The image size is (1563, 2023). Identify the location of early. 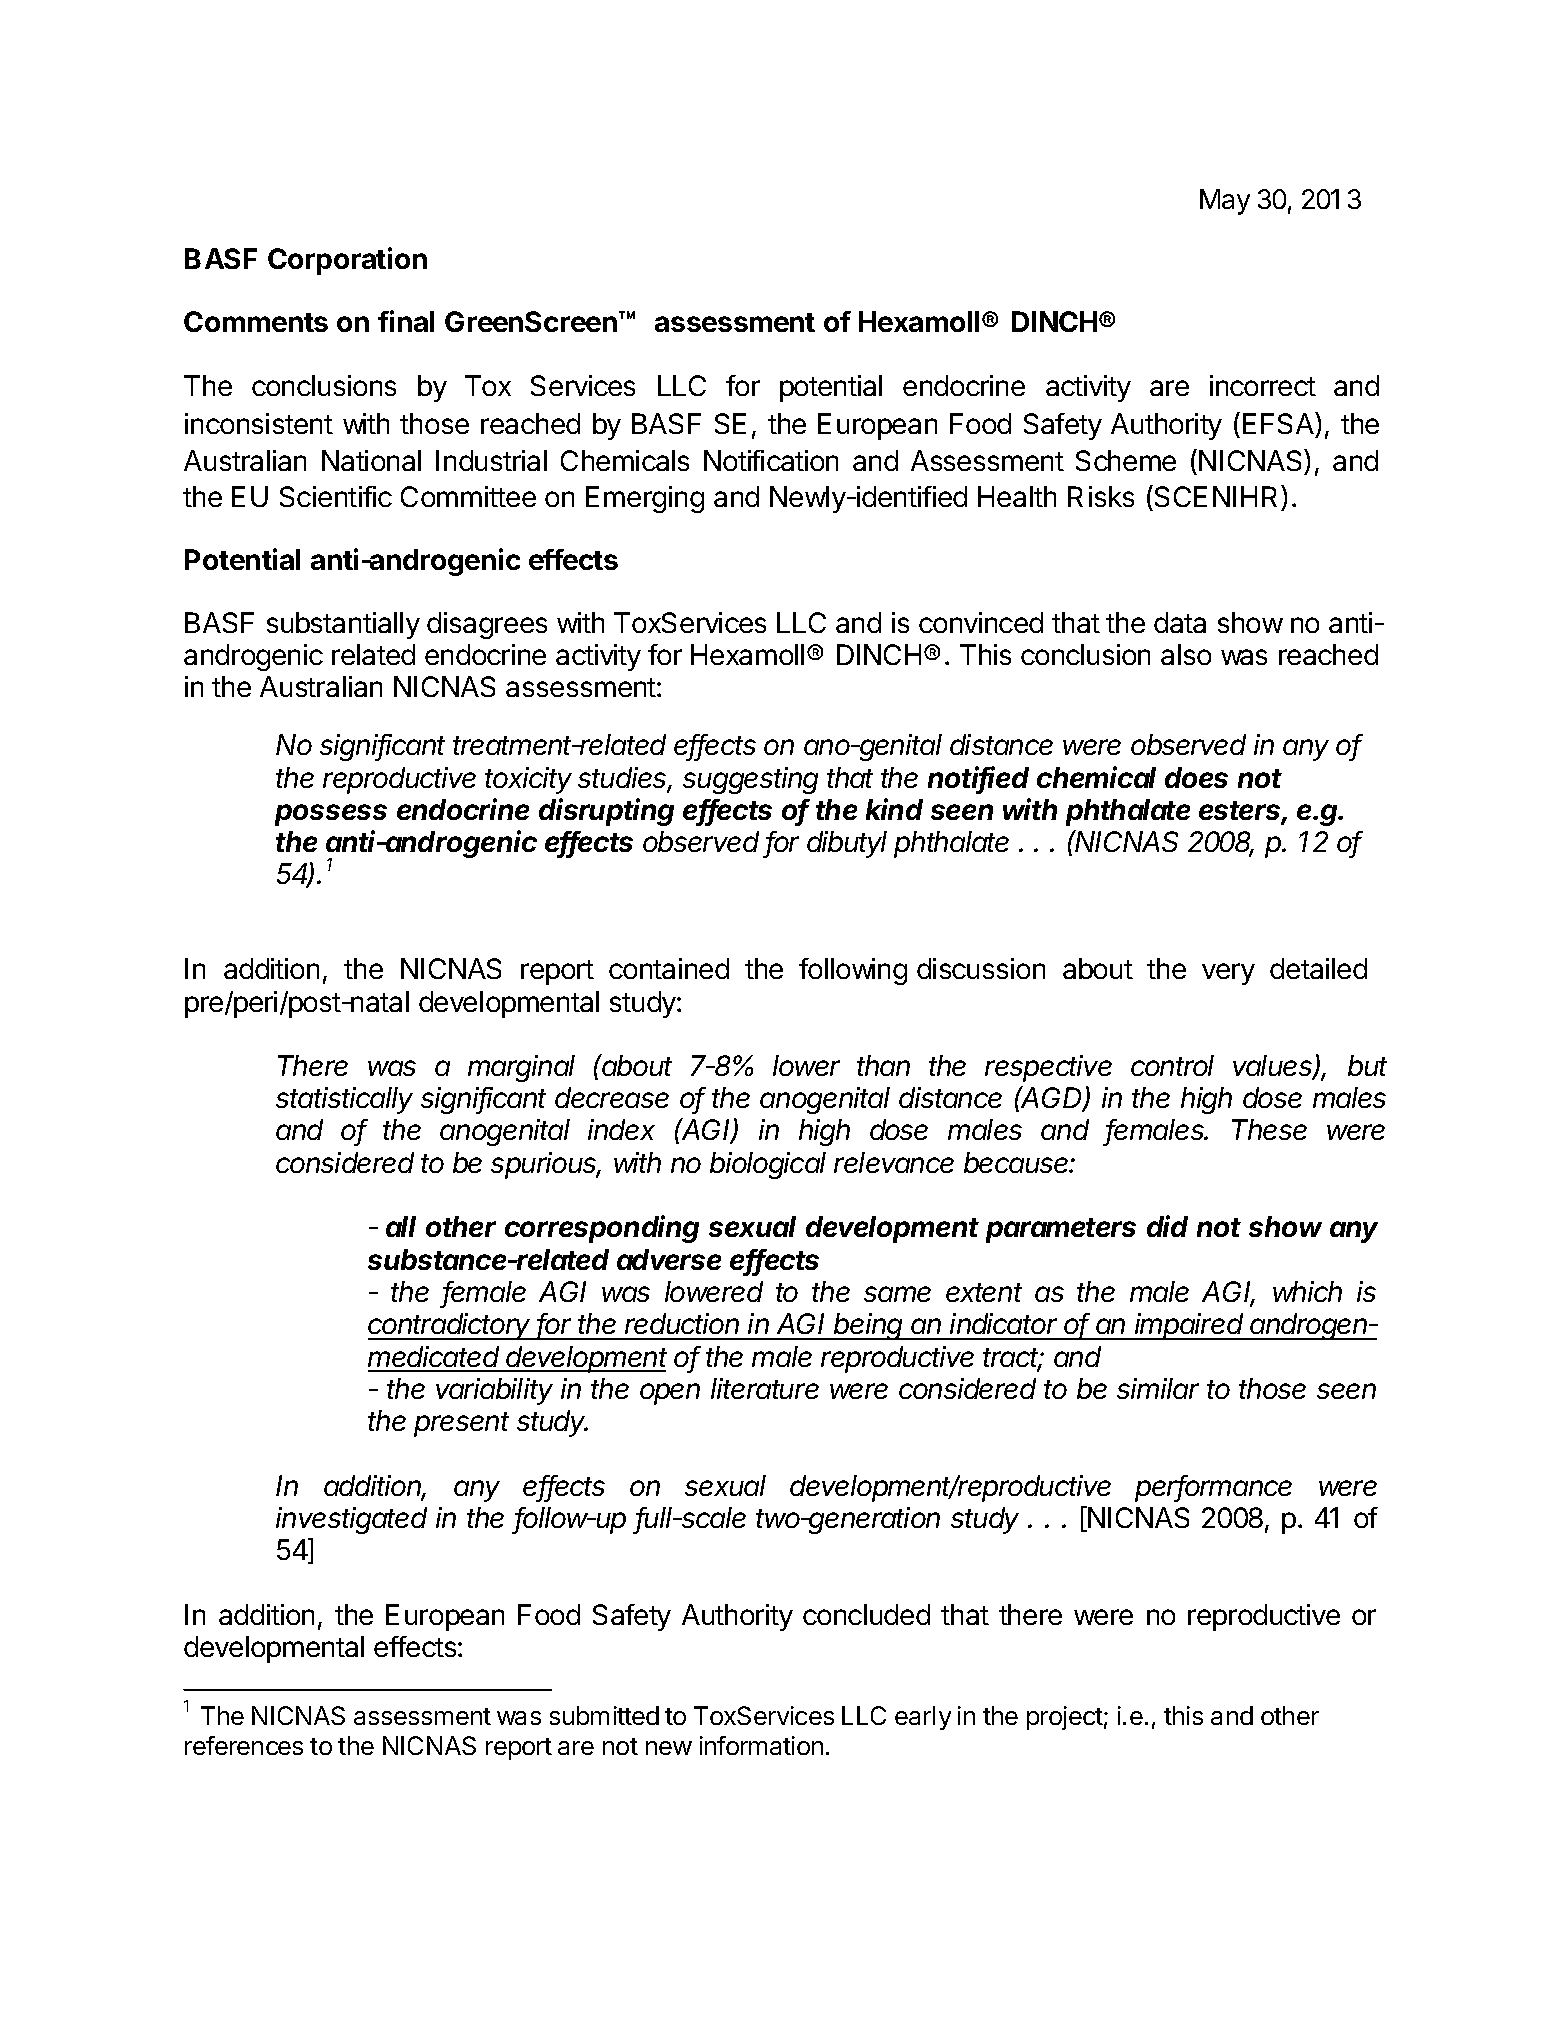
(923, 1718).
